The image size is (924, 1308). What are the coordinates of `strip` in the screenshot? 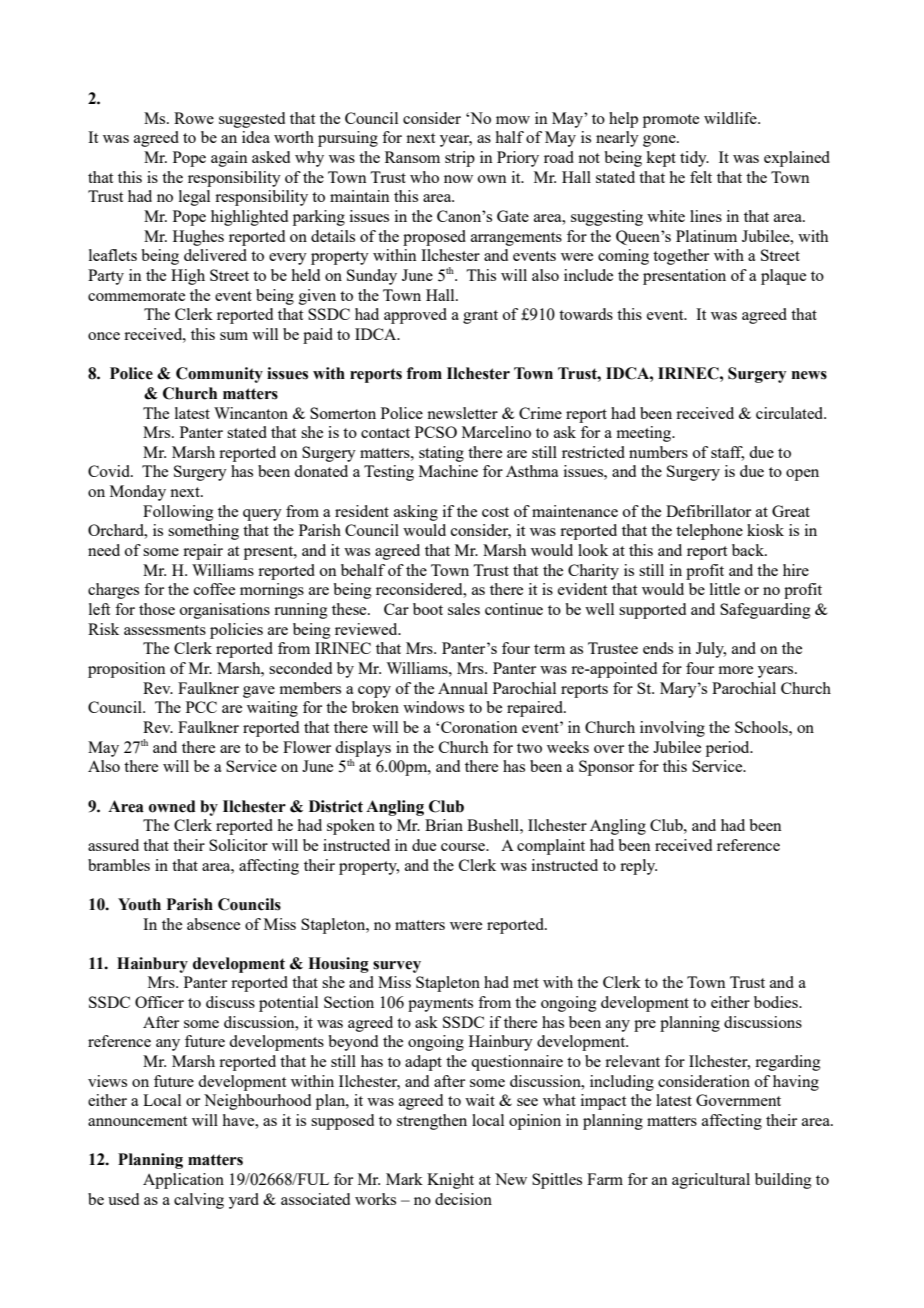 It's located at (460, 159).
